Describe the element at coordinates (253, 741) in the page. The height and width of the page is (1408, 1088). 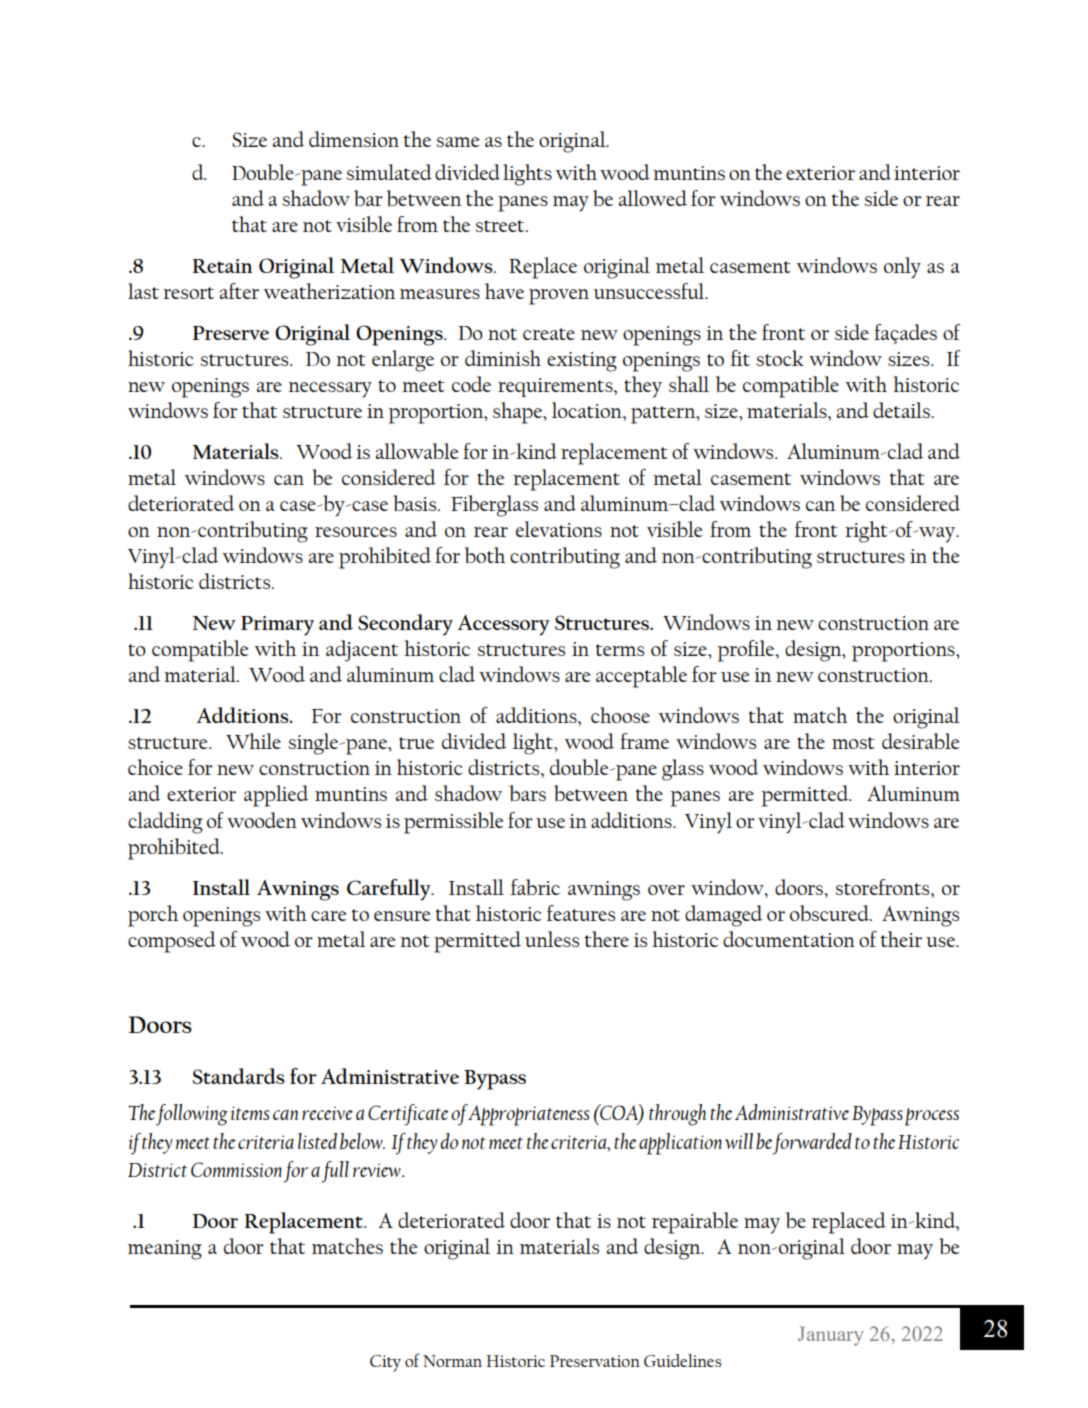
I see `While` at that location.
